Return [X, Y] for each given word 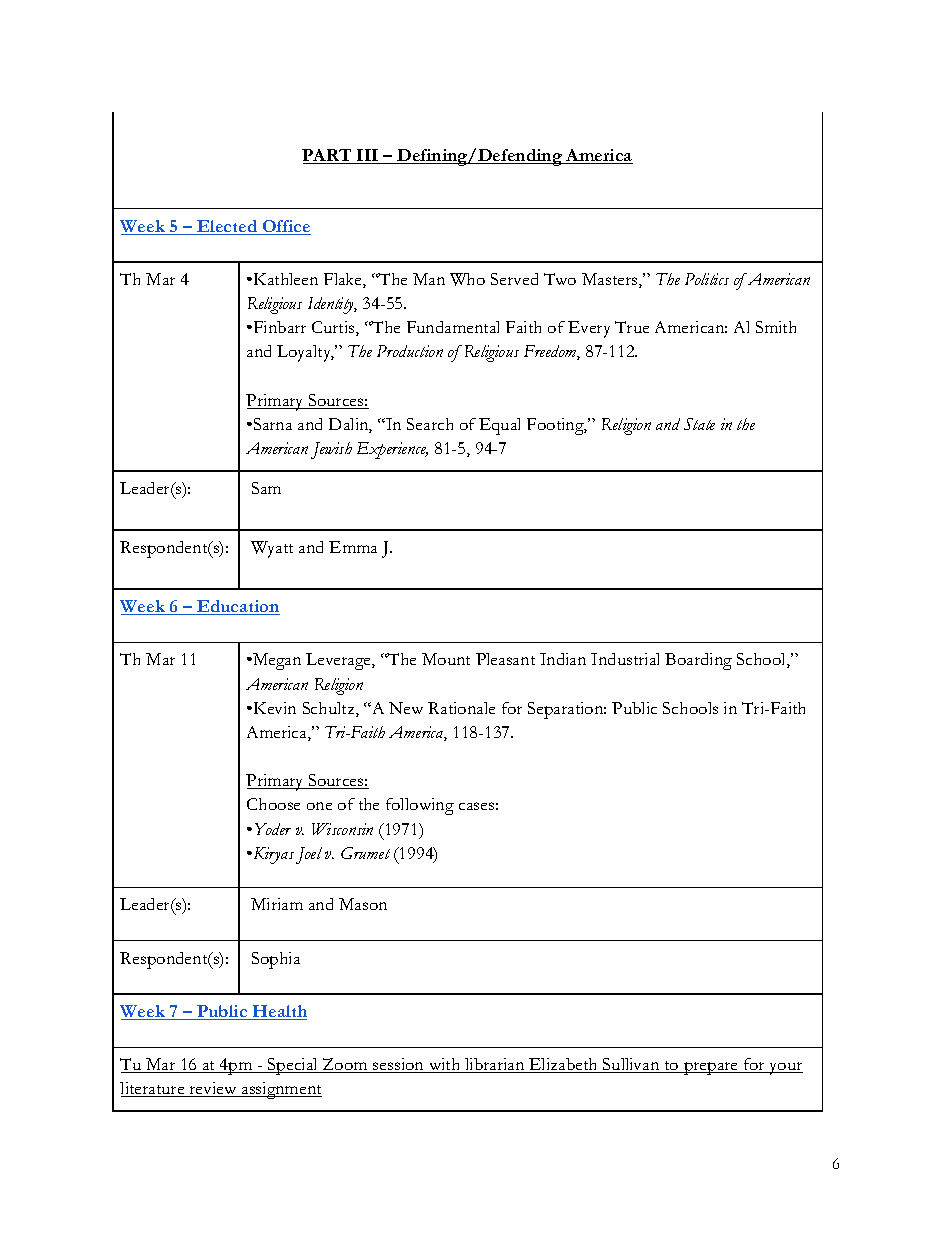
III [367, 155]
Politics [707, 279]
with [445, 1065]
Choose [273, 804]
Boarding [698, 661]
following [420, 806]
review [213, 1089]
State [699, 424]
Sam [266, 488]
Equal [499, 426]
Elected [227, 227]
